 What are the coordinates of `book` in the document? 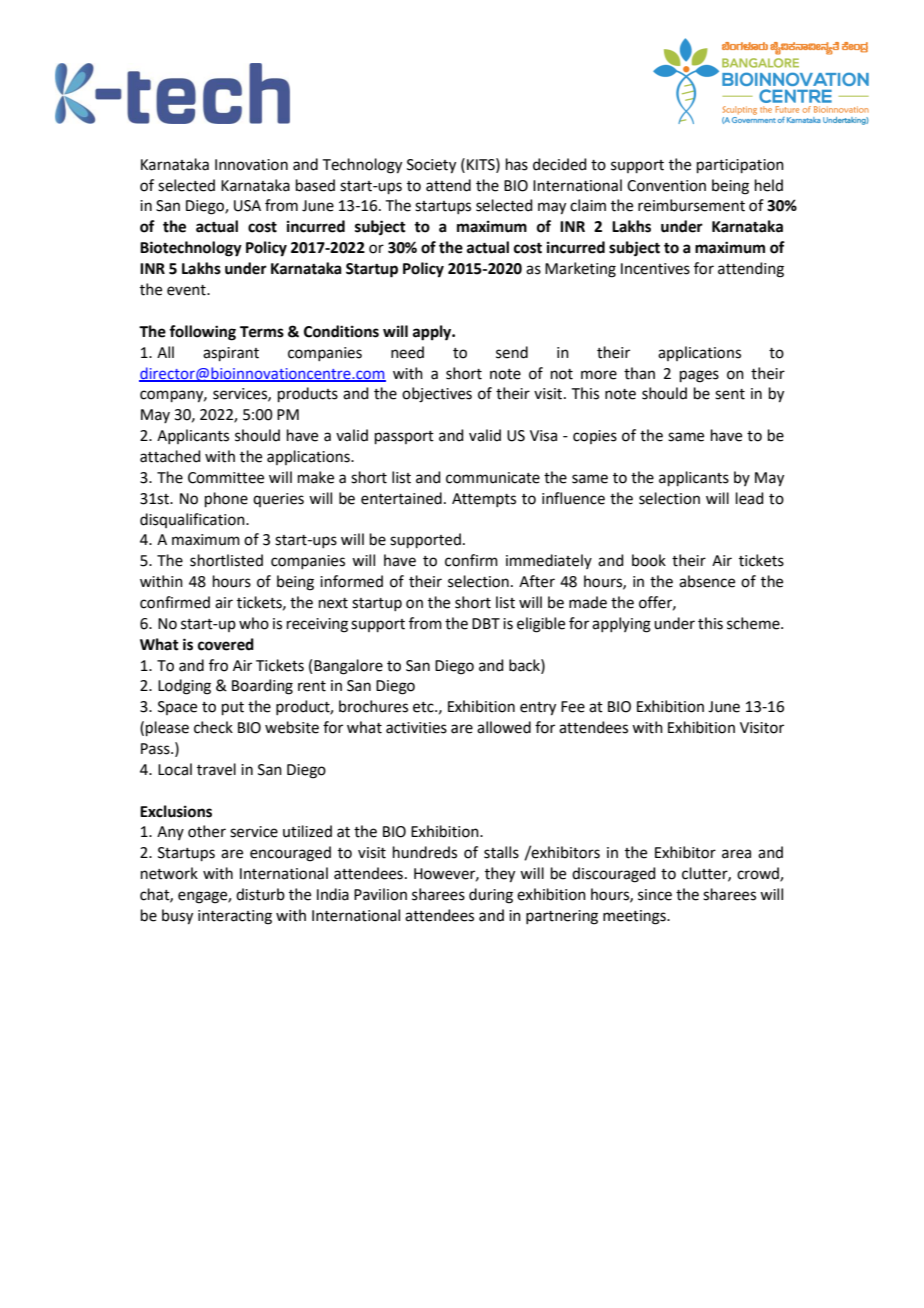 It's located at (649, 560).
